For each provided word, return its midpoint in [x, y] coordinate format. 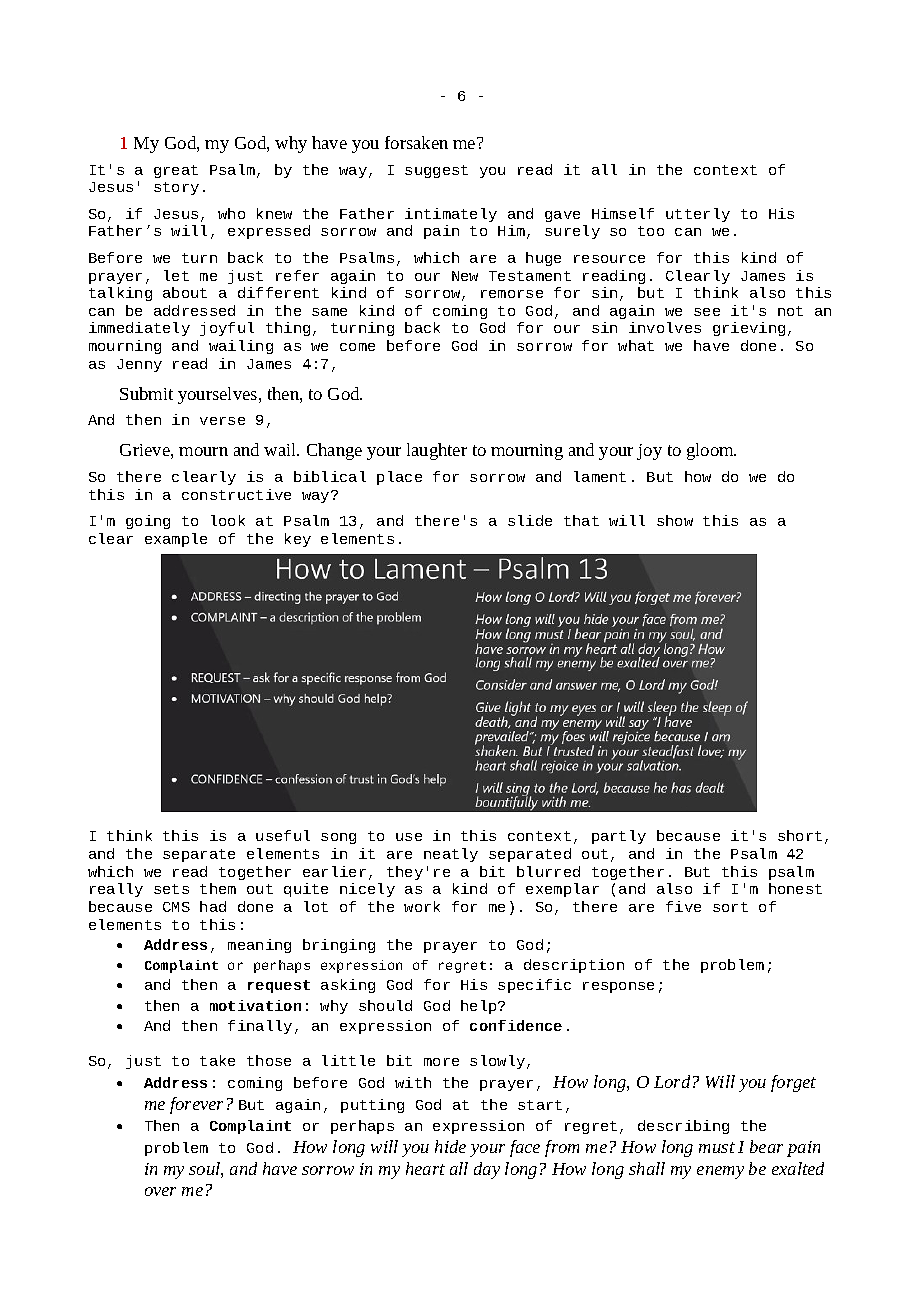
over [160, 1191]
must [717, 1147]
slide [530, 520]
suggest [436, 171]
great [176, 171]
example [176, 540]
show [675, 520]
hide [450, 1146]
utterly [698, 215]
